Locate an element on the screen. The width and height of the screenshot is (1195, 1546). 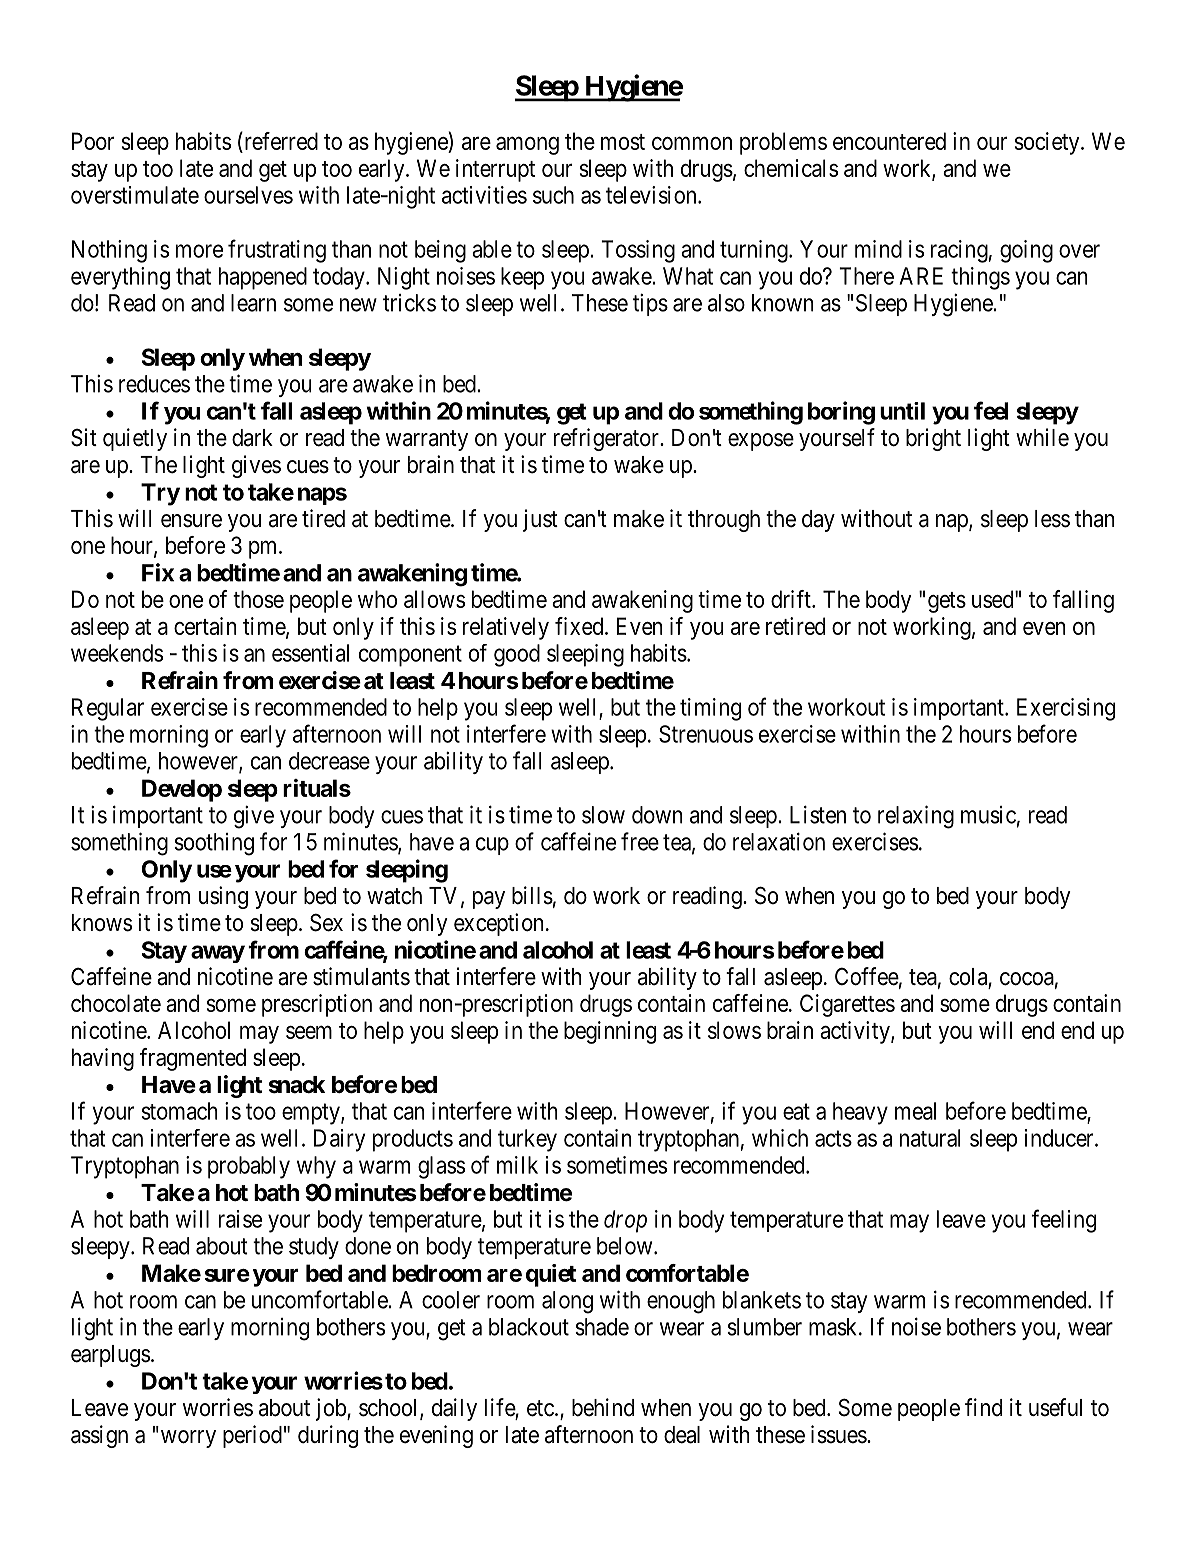
referred is located at coordinates (280, 141).
